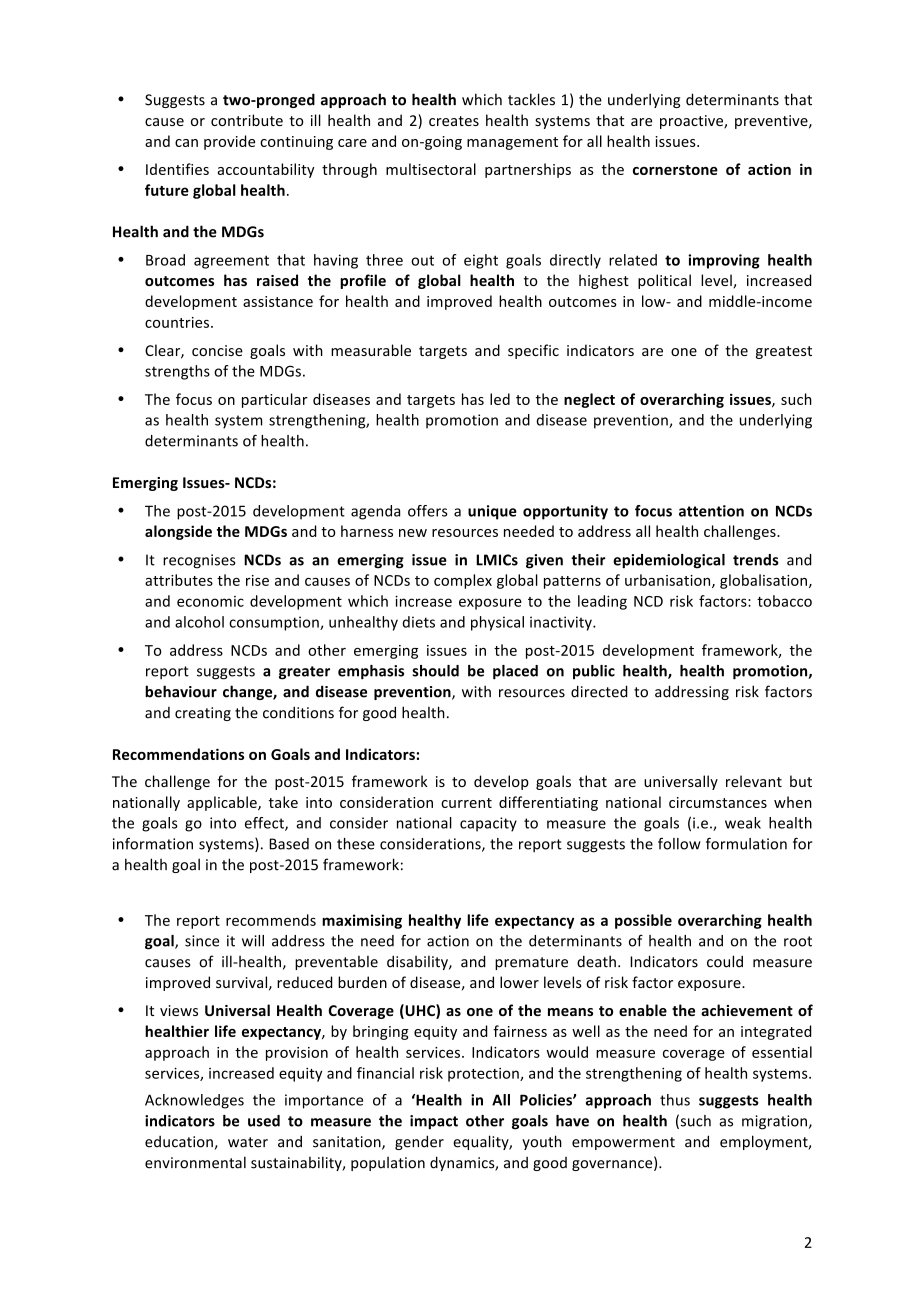 Image resolution: width=924 pixels, height=1308 pixels. Describe the element at coordinates (533, 351) in the document. I see `specific` at that location.
